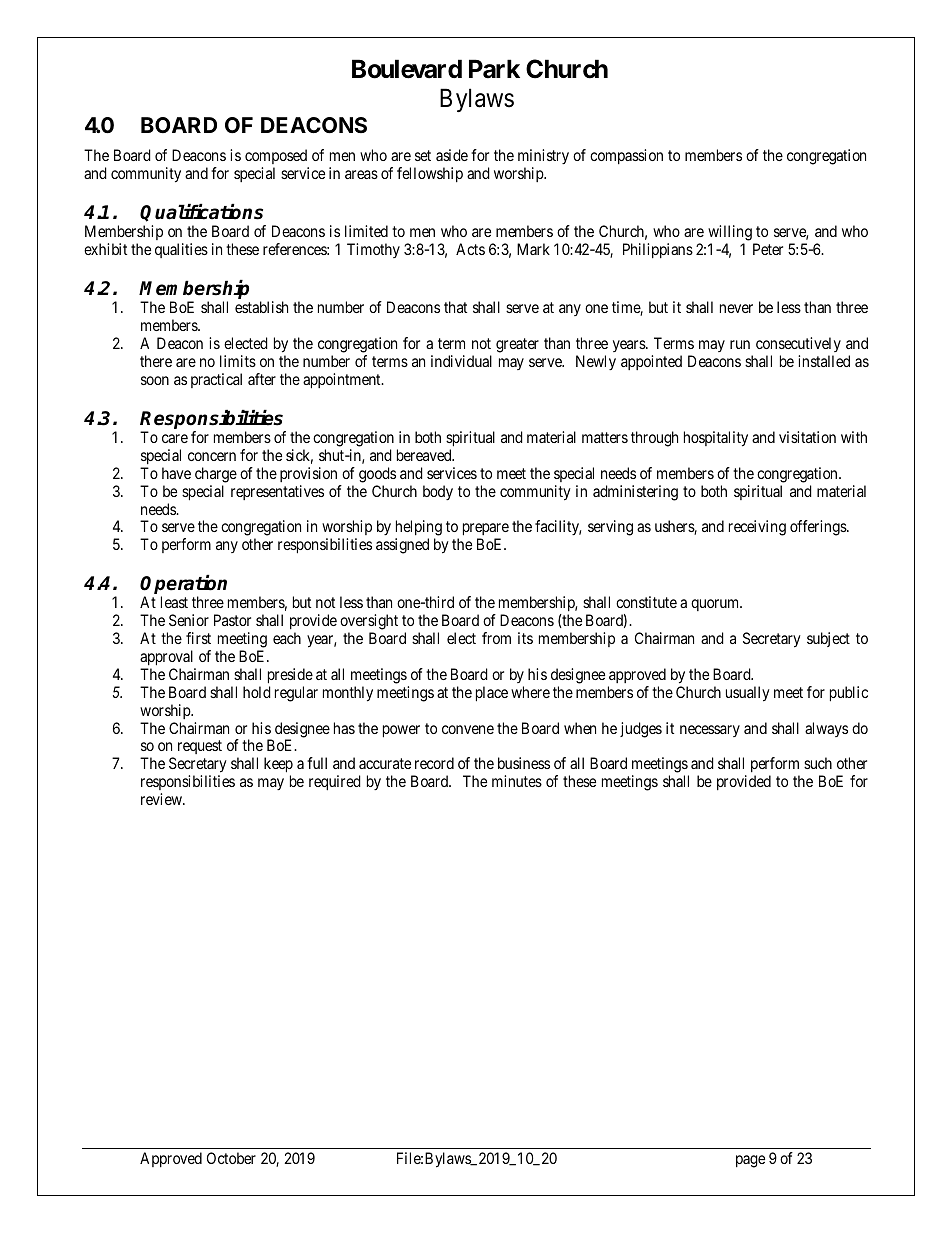  What do you see at coordinates (828, 639) in the image?
I see `subject` at bounding box center [828, 639].
